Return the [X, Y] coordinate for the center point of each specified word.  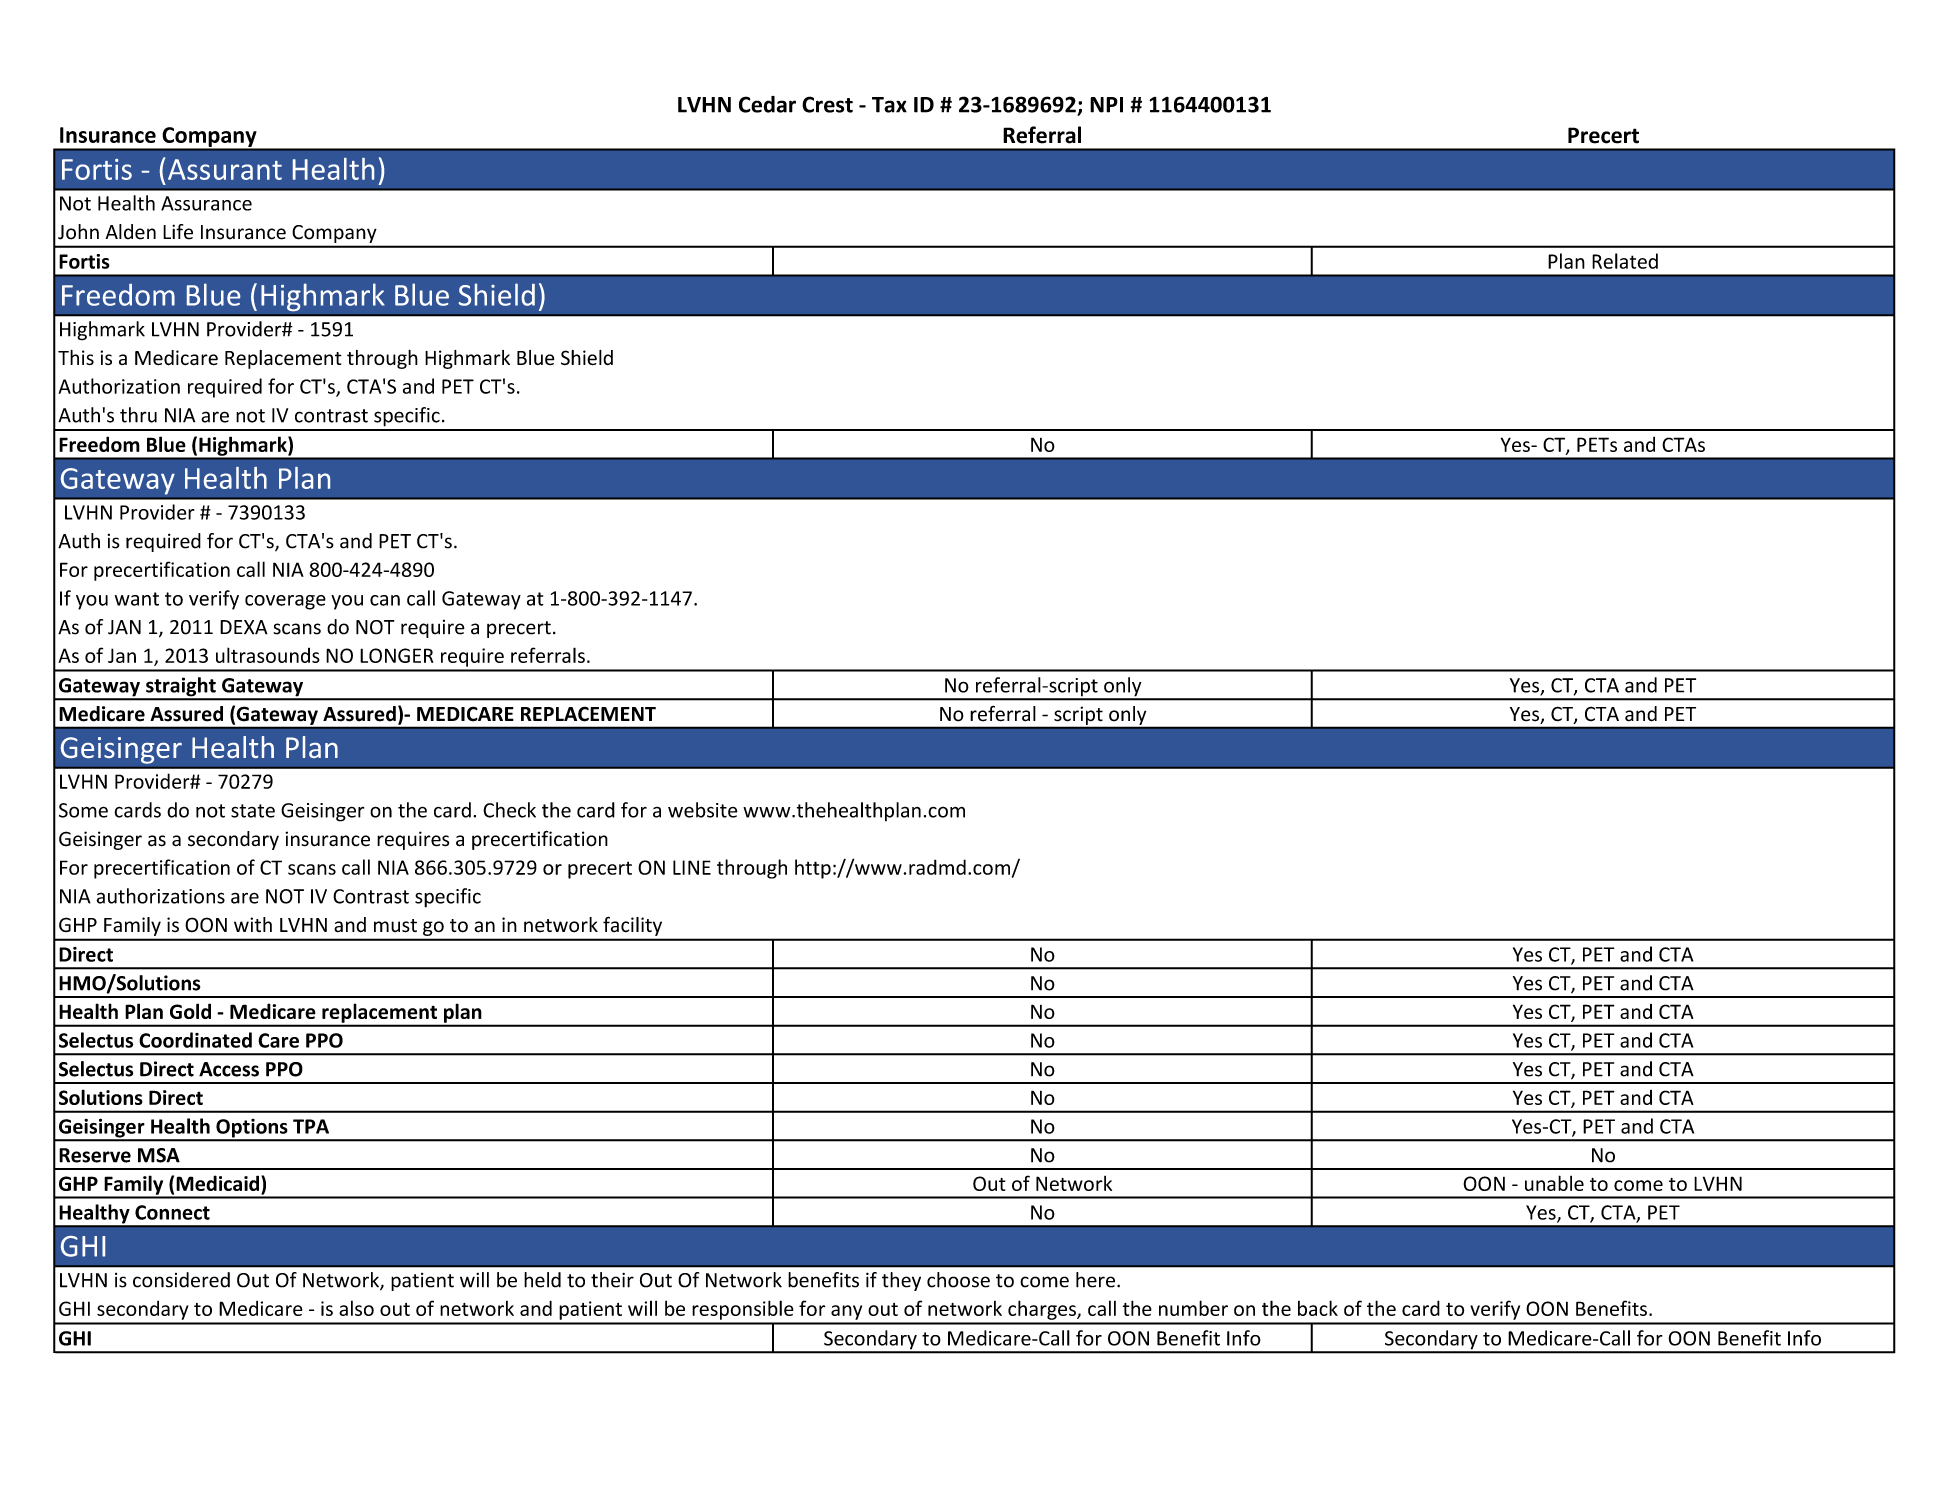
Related [1625, 261]
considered [181, 1280]
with [253, 924]
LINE [692, 867]
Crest [827, 104]
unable [1554, 1183]
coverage [285, 602]
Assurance [206, 203]
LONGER [397, 655]
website [703, 810]
